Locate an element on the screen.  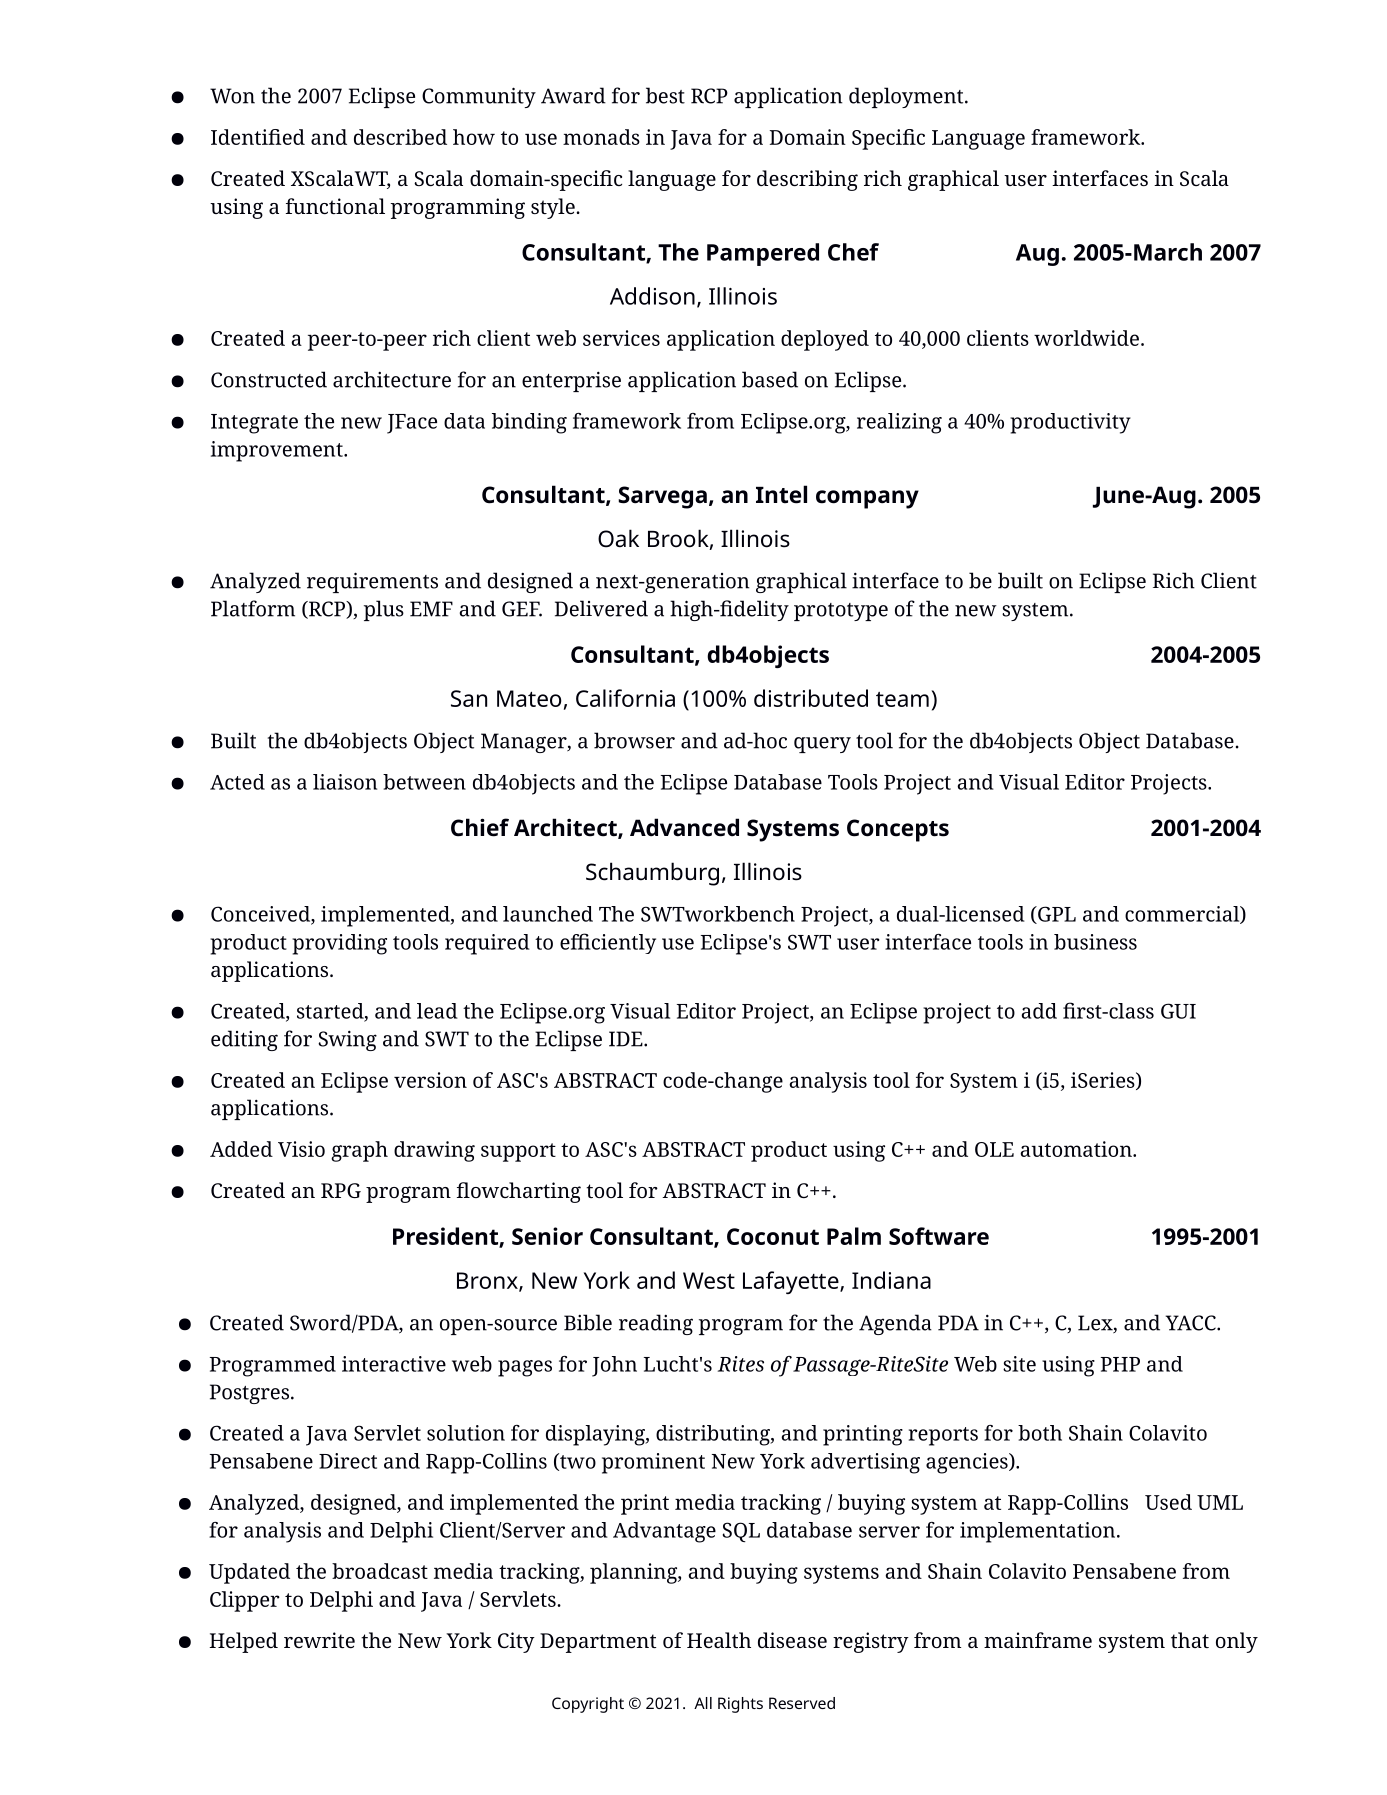
Health is located at coordinates (719, 1640).
